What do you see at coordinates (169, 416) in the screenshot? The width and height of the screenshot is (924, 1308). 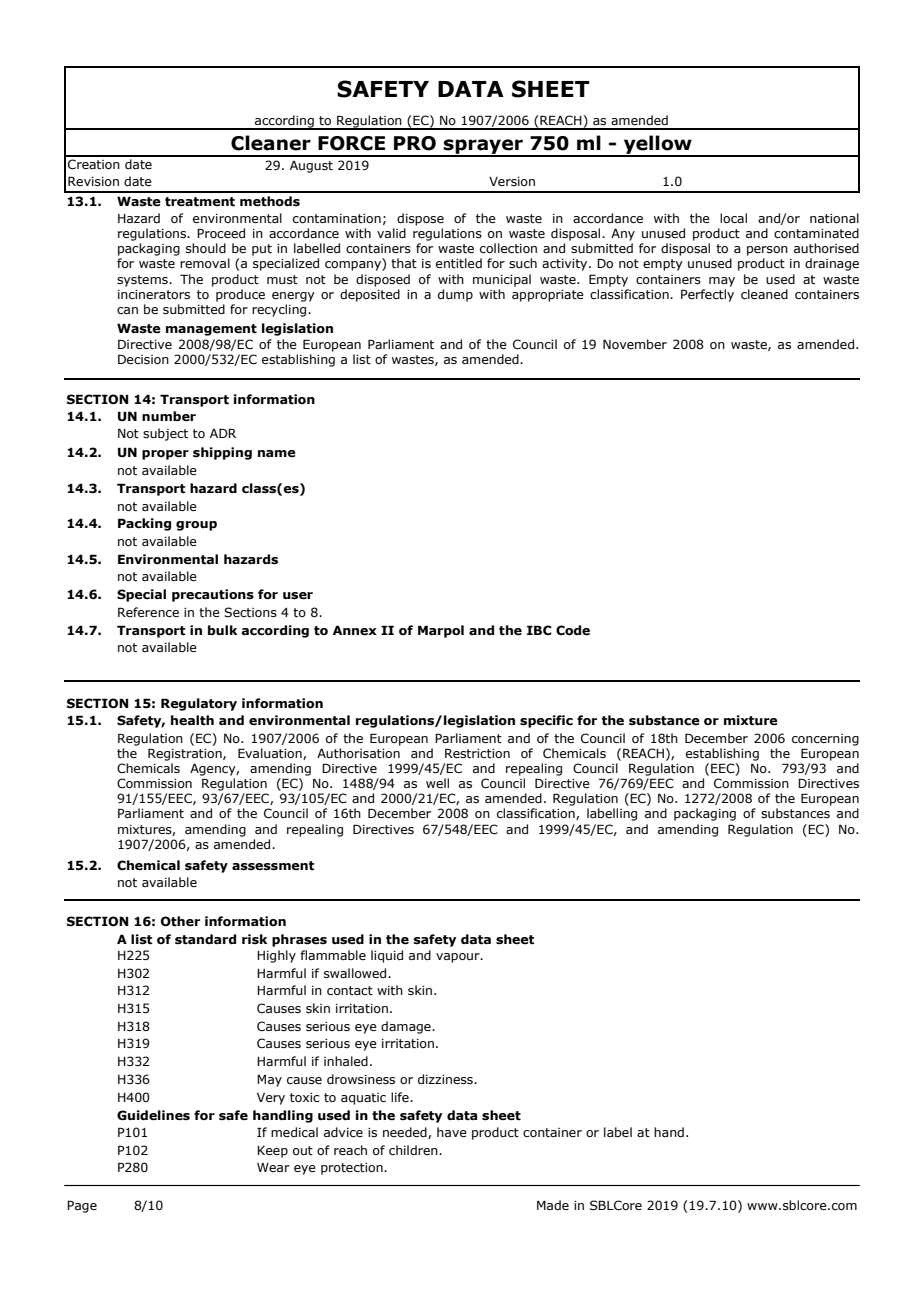 I see `number` at bounding box center [169, 416].
